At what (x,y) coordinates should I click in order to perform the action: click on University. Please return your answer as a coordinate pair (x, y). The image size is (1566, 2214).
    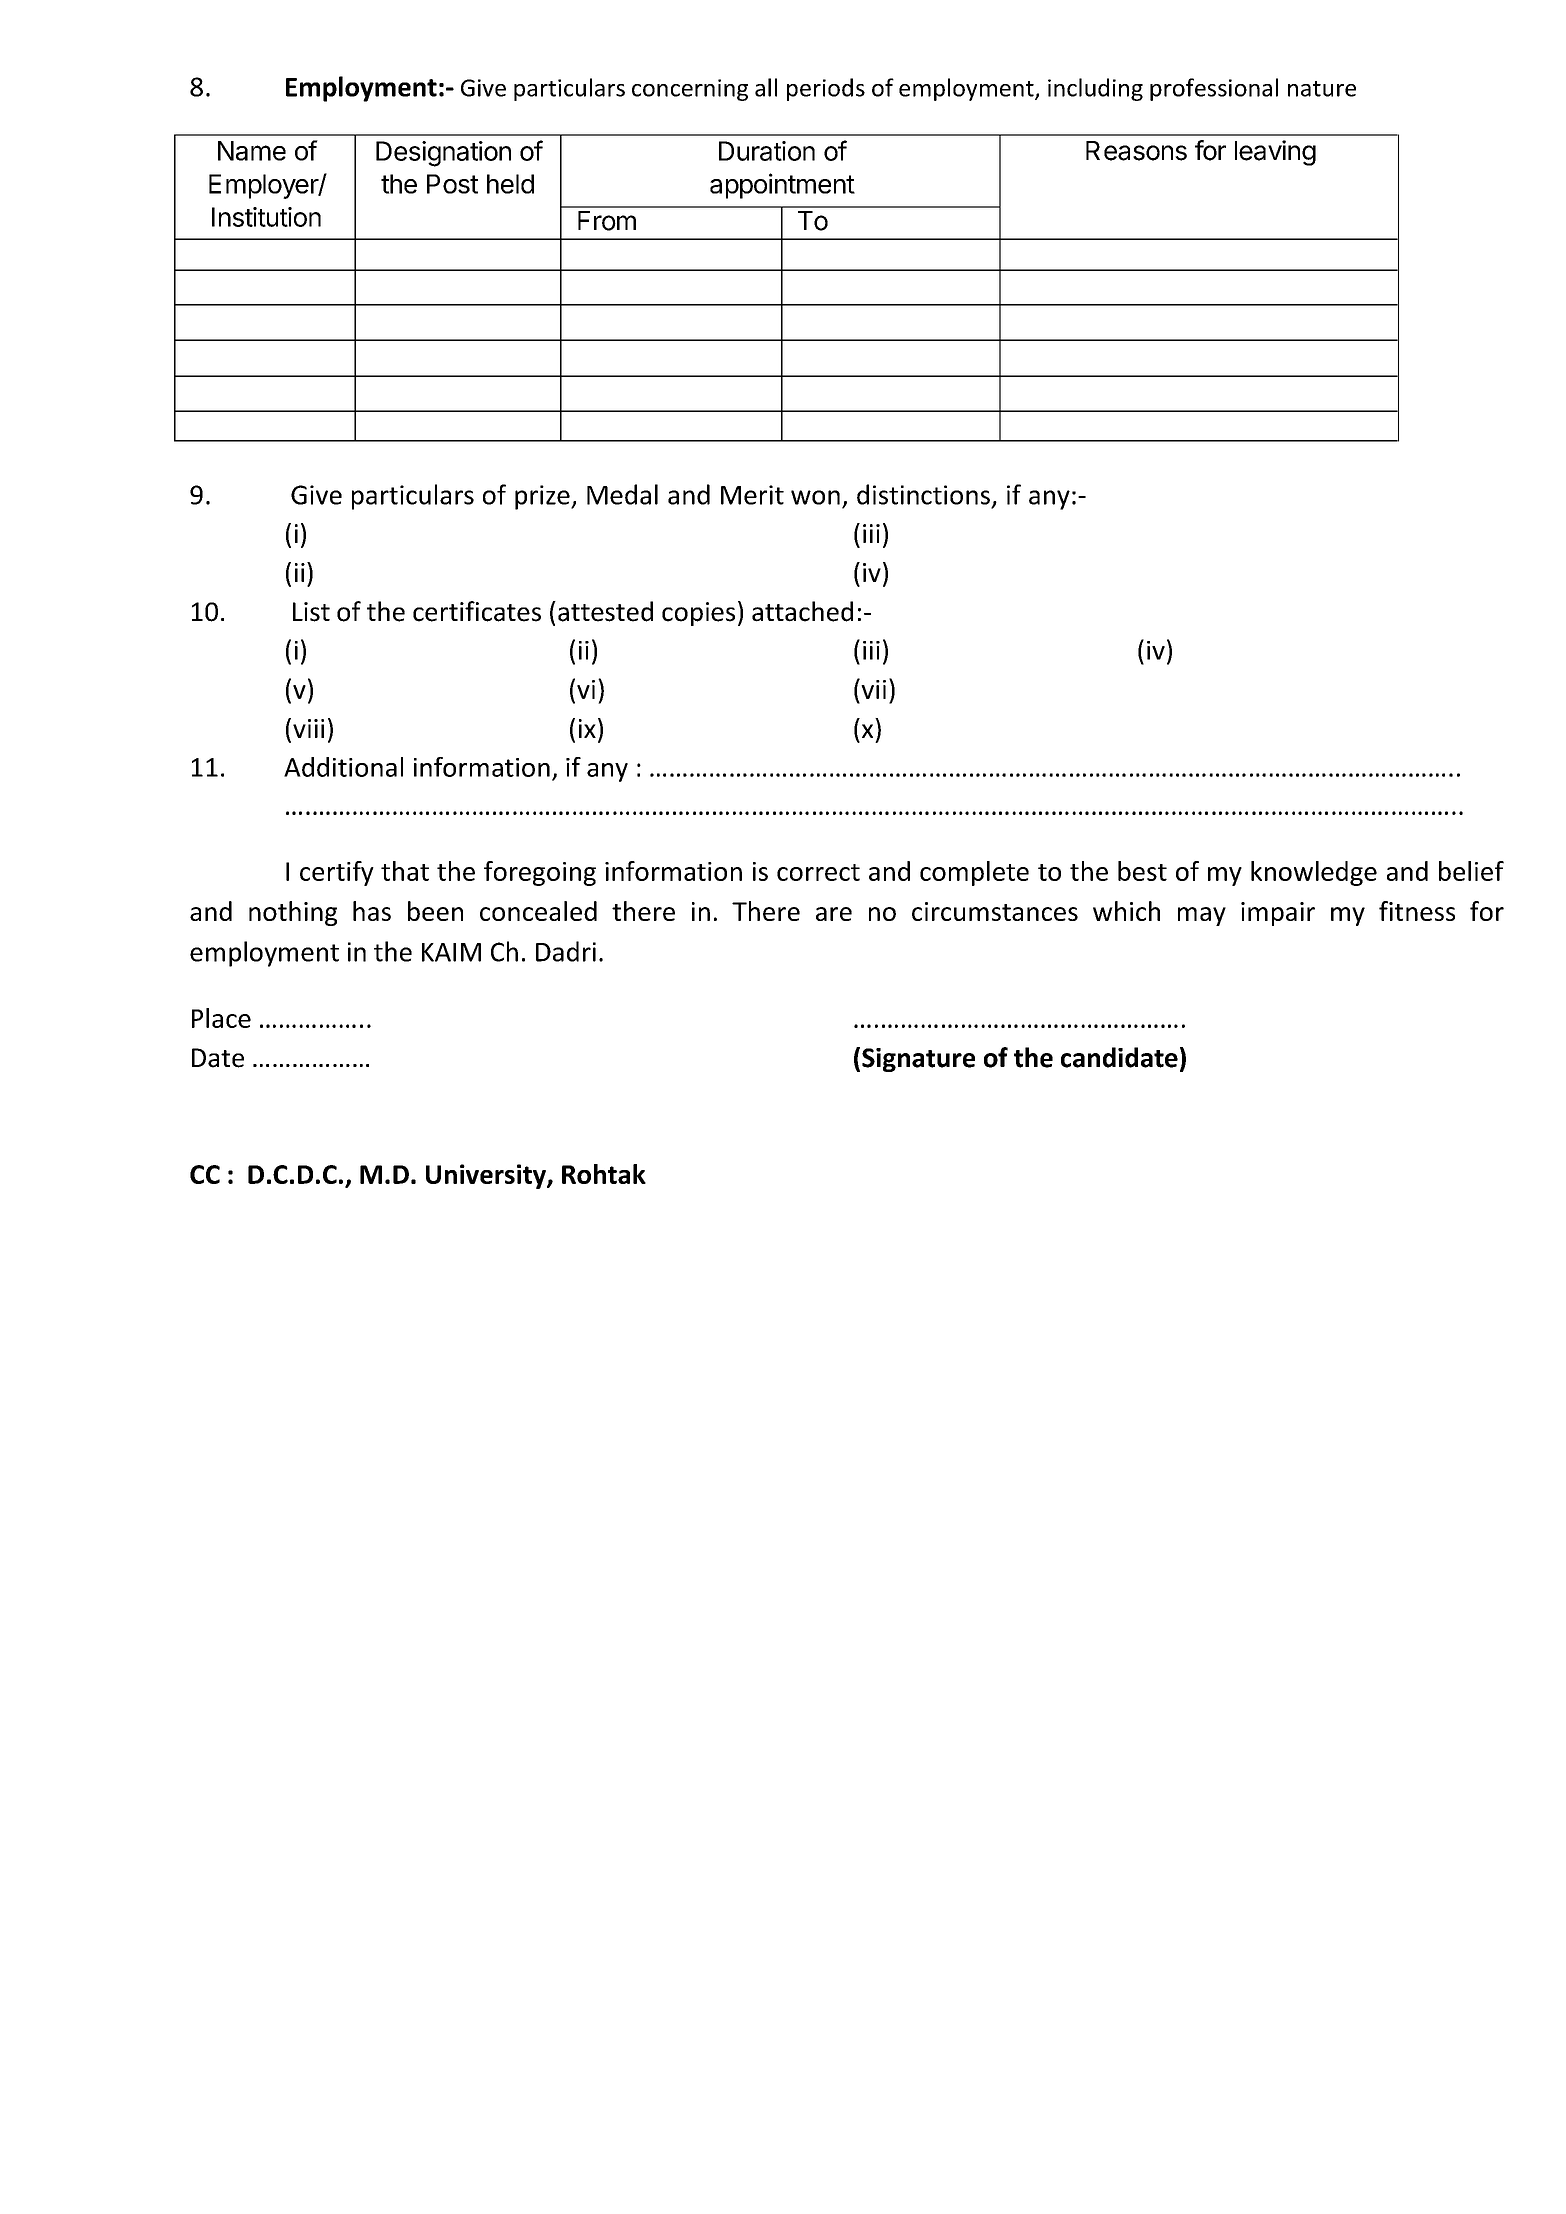
    Looking at the image, I should click on (487, 1176).
